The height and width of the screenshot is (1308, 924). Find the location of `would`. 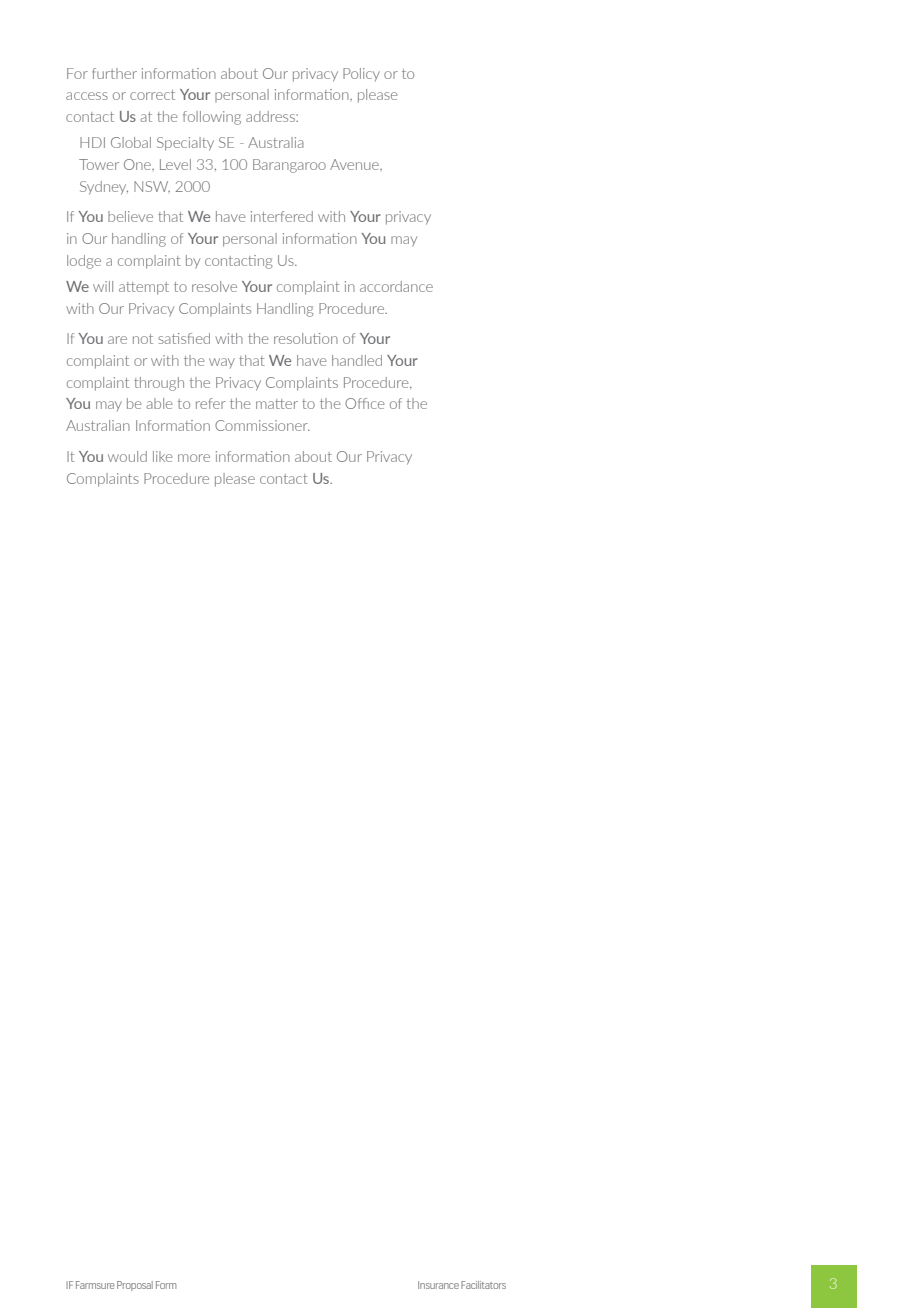

would is located at coordinates (127, 456).
